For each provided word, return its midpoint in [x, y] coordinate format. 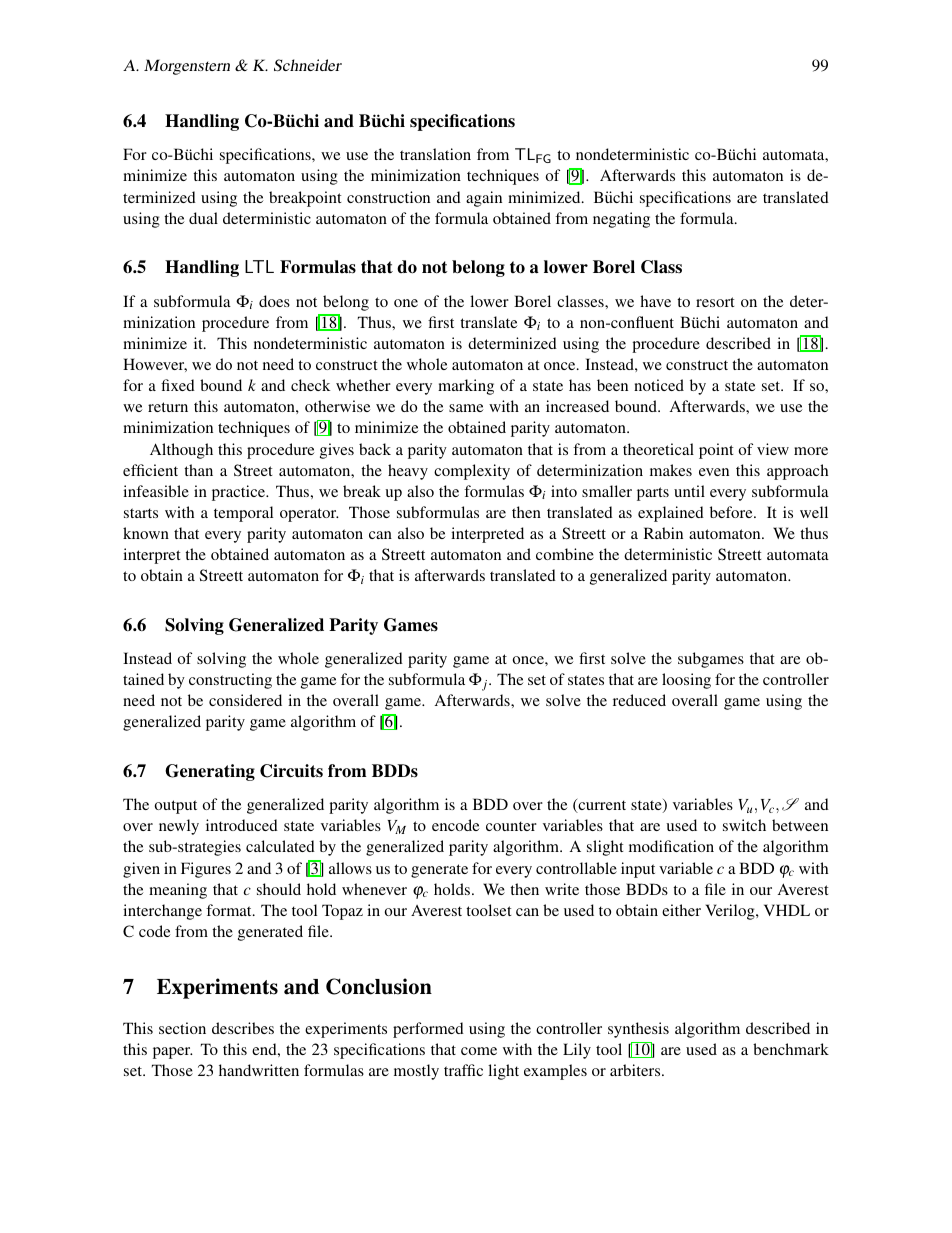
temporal [243, 514]
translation [435, 154]
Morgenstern [187, 67]
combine [565, 554]
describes [243, 1028]
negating [621, 220]
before [732, 512]
